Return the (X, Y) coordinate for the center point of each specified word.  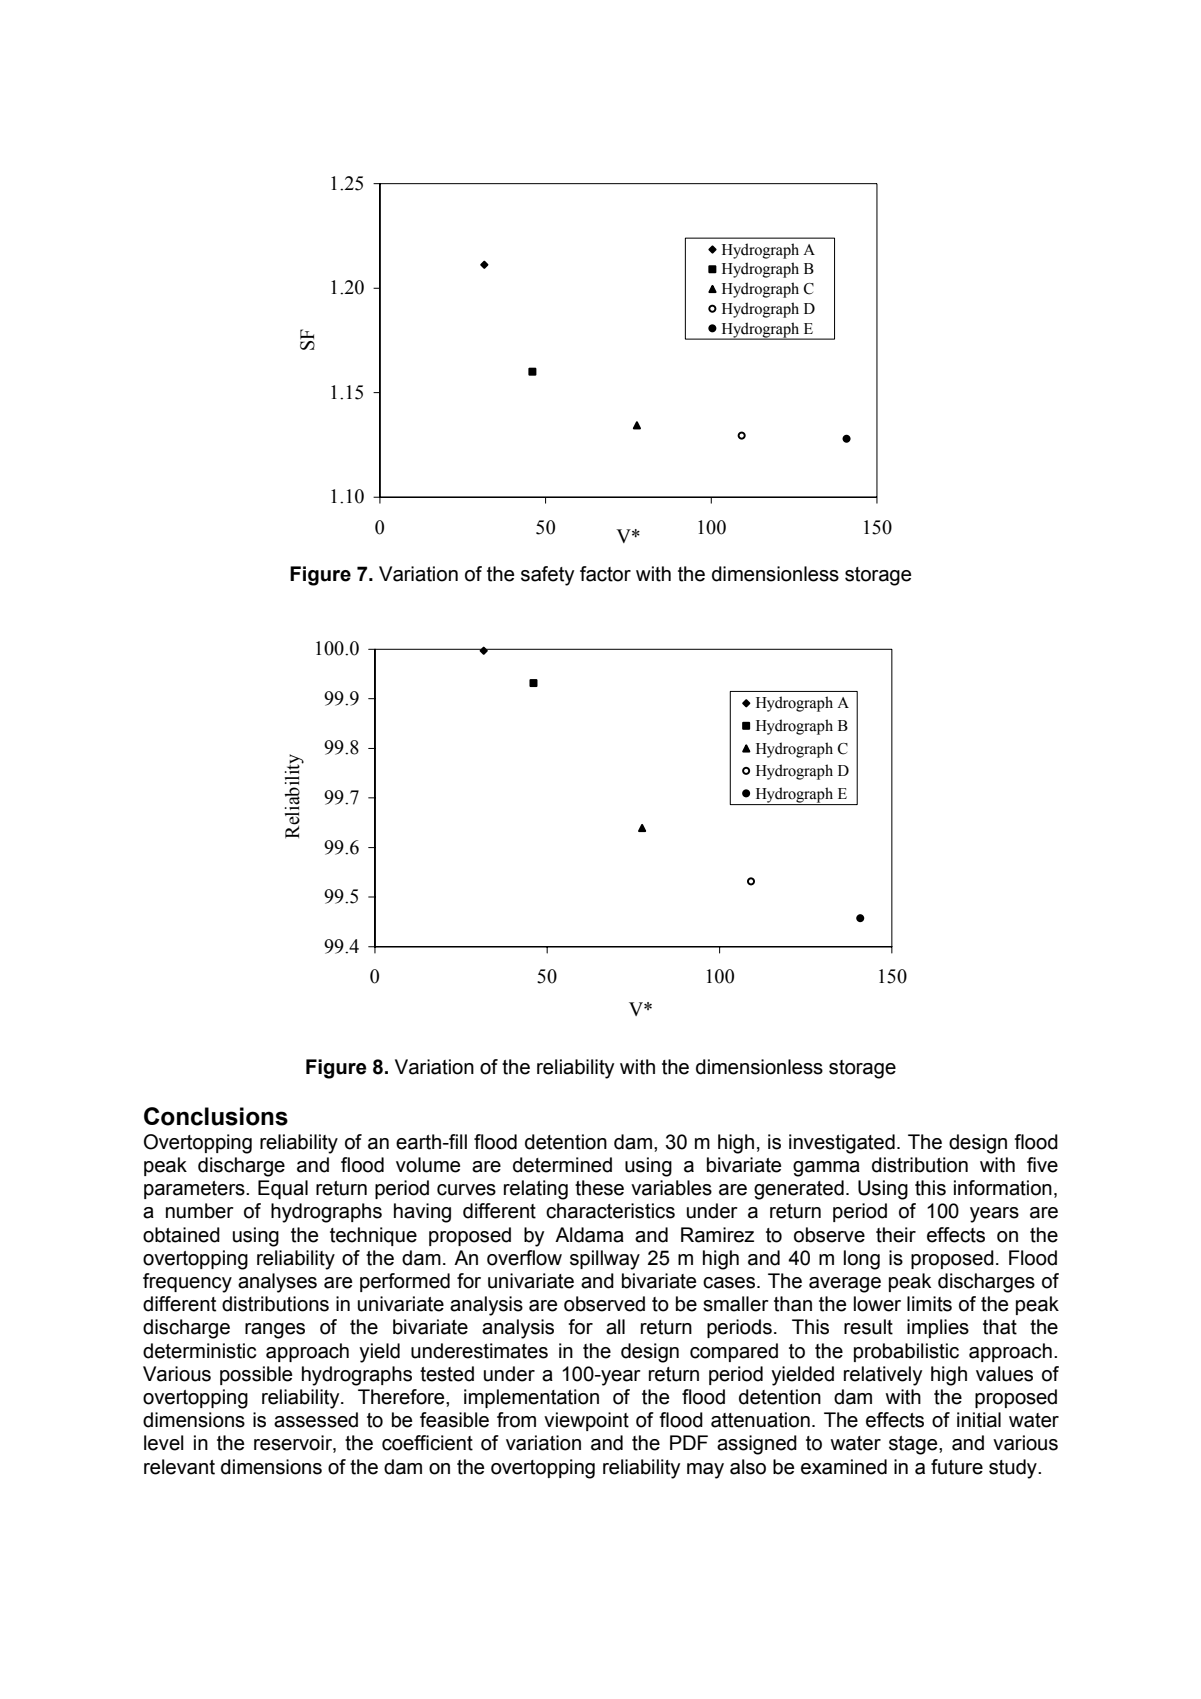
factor (605, 574)
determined (562, 1165)
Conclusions (216, 1116)
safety (547, 576)
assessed (316, 1420)
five (1042, 1165)
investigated (842, 1144)
